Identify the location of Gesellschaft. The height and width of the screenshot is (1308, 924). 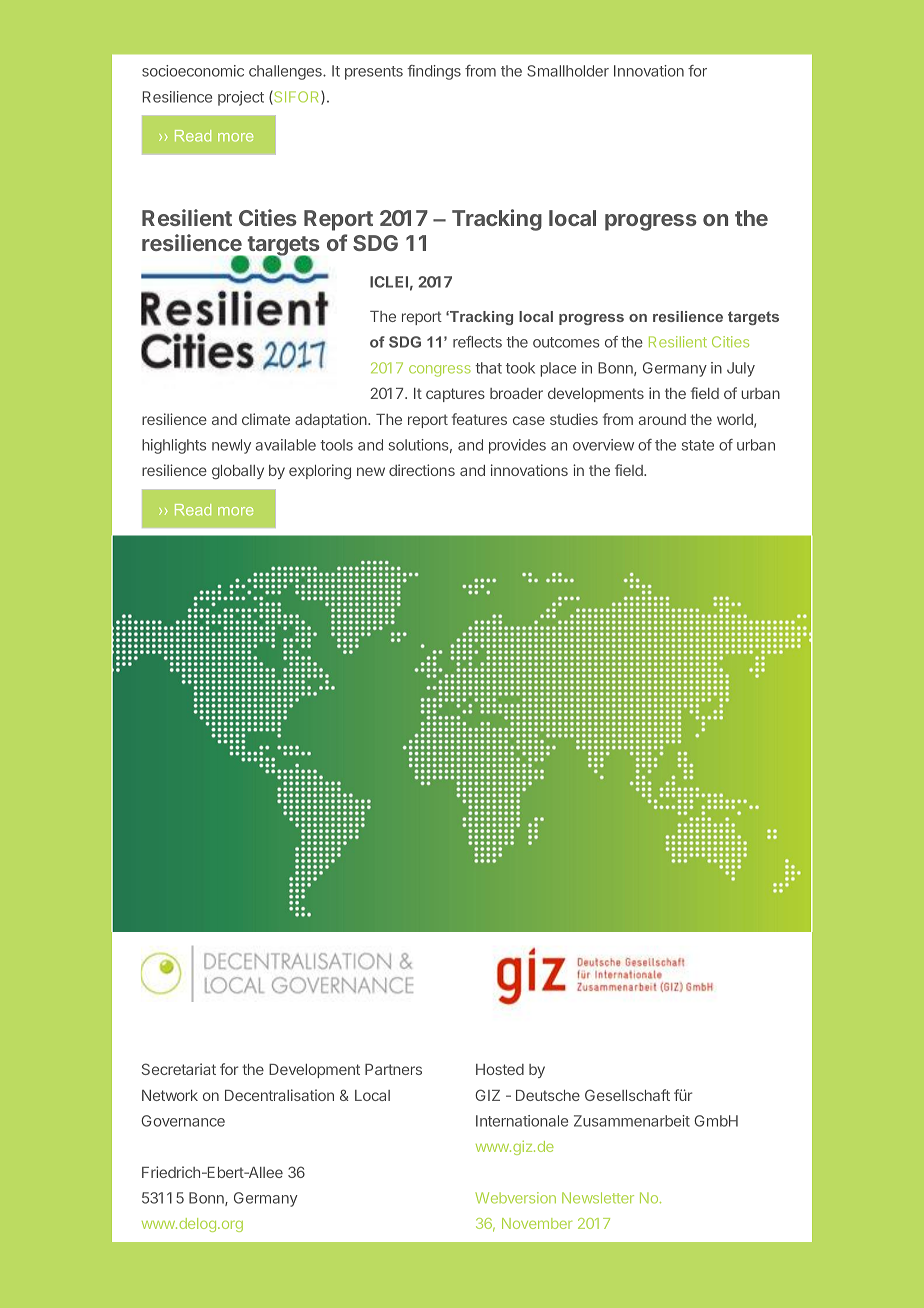
(627, 1095).
